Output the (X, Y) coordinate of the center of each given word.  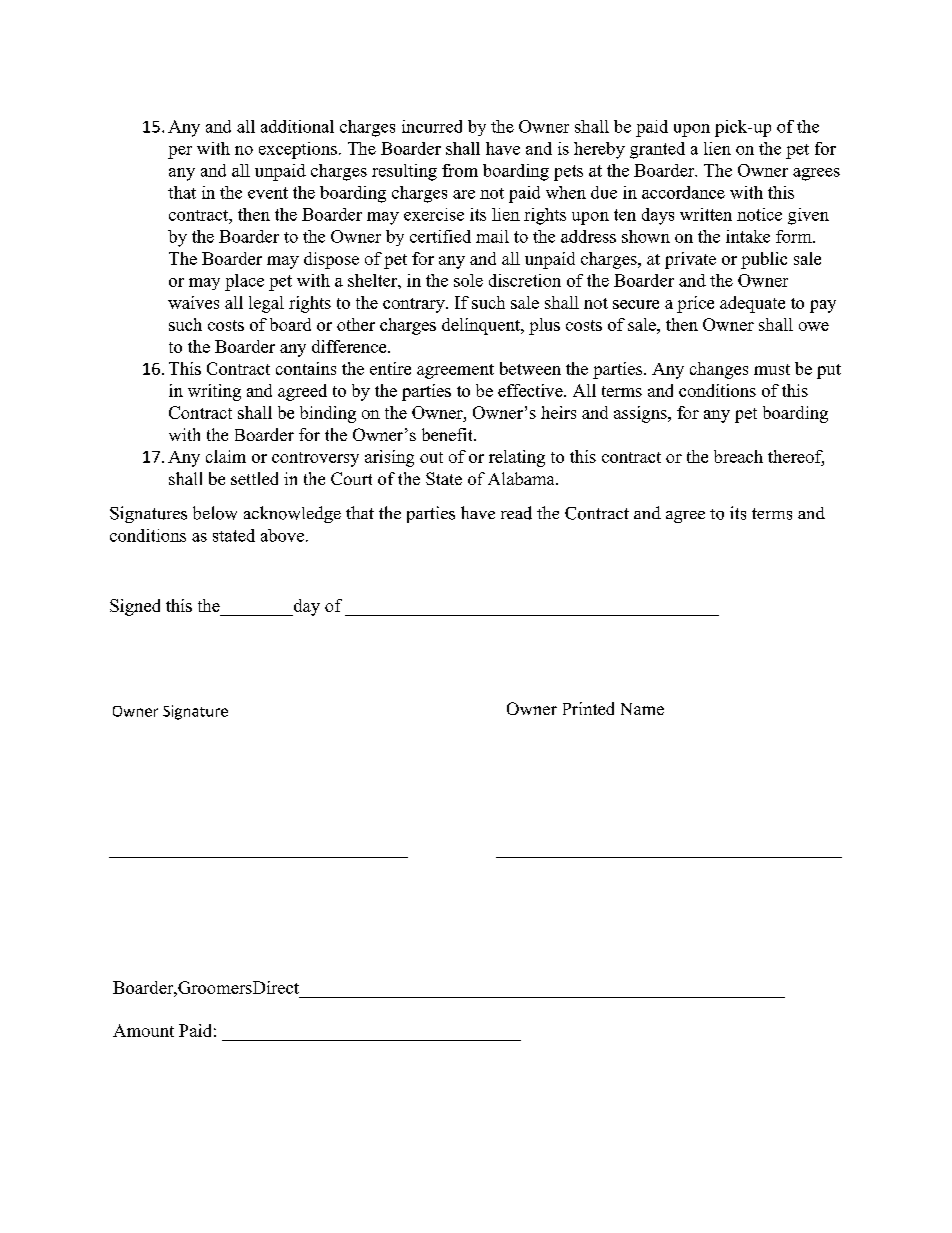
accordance (683, 192)
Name (642, 709)
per (180, 152)
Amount (143, 1030)
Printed (588, 708)
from (460, 170)
